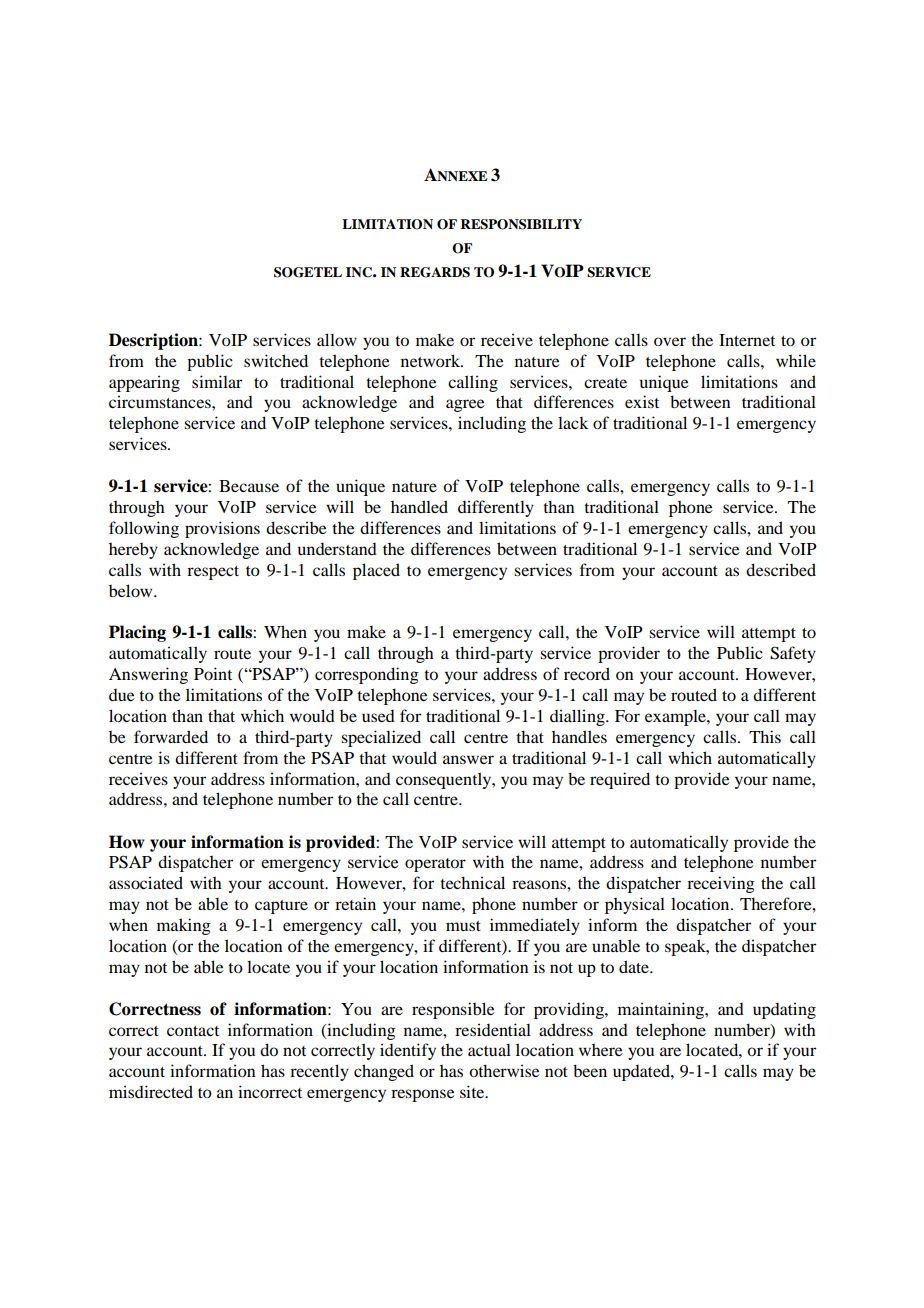  Describe the element at coordinates (793, 654) in the image. I see `Safety` at that location.
